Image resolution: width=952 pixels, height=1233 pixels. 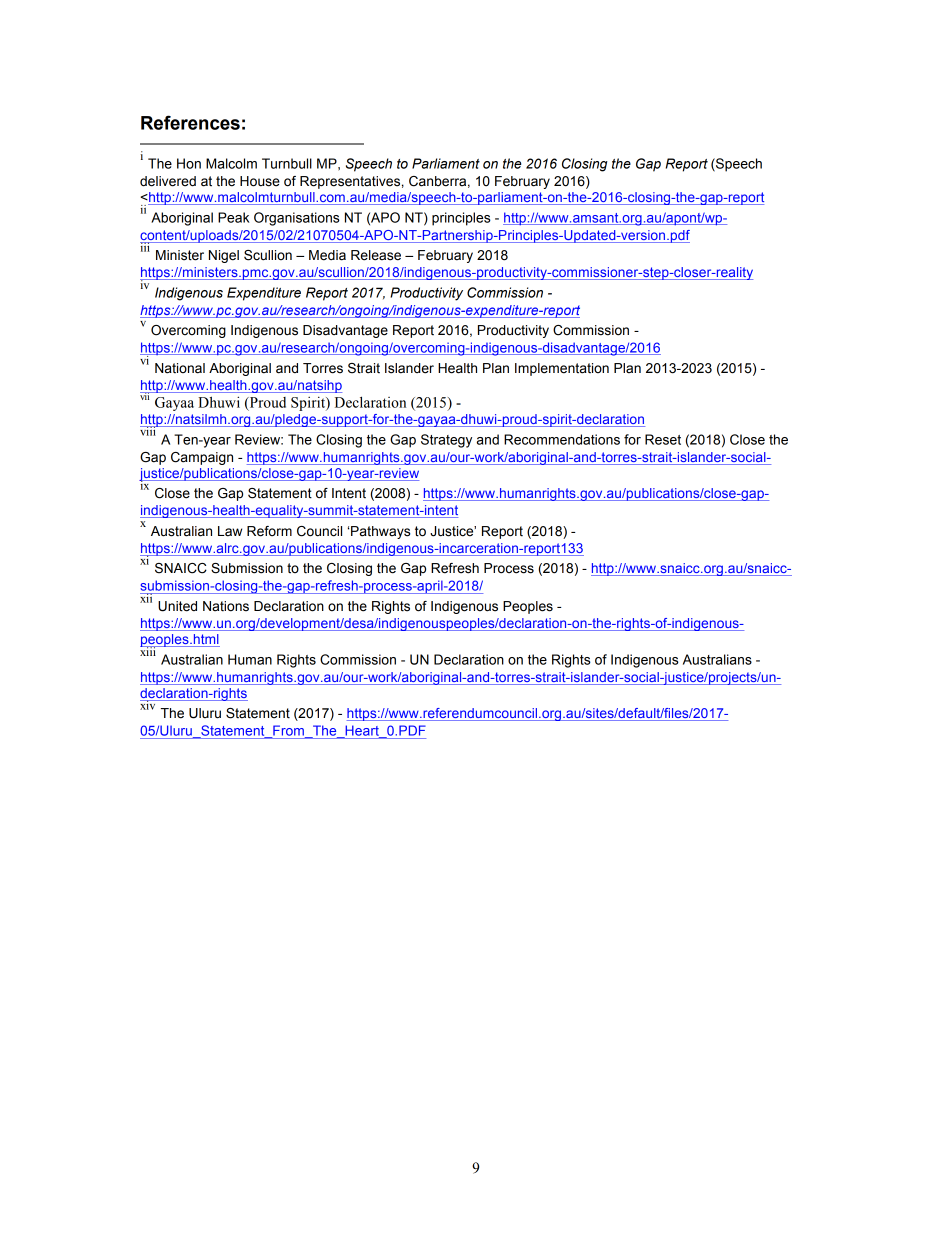 What do you see at coordinates (663, 439) in the screenshot?
I see `Reset` at bounding box center [663, 439].
